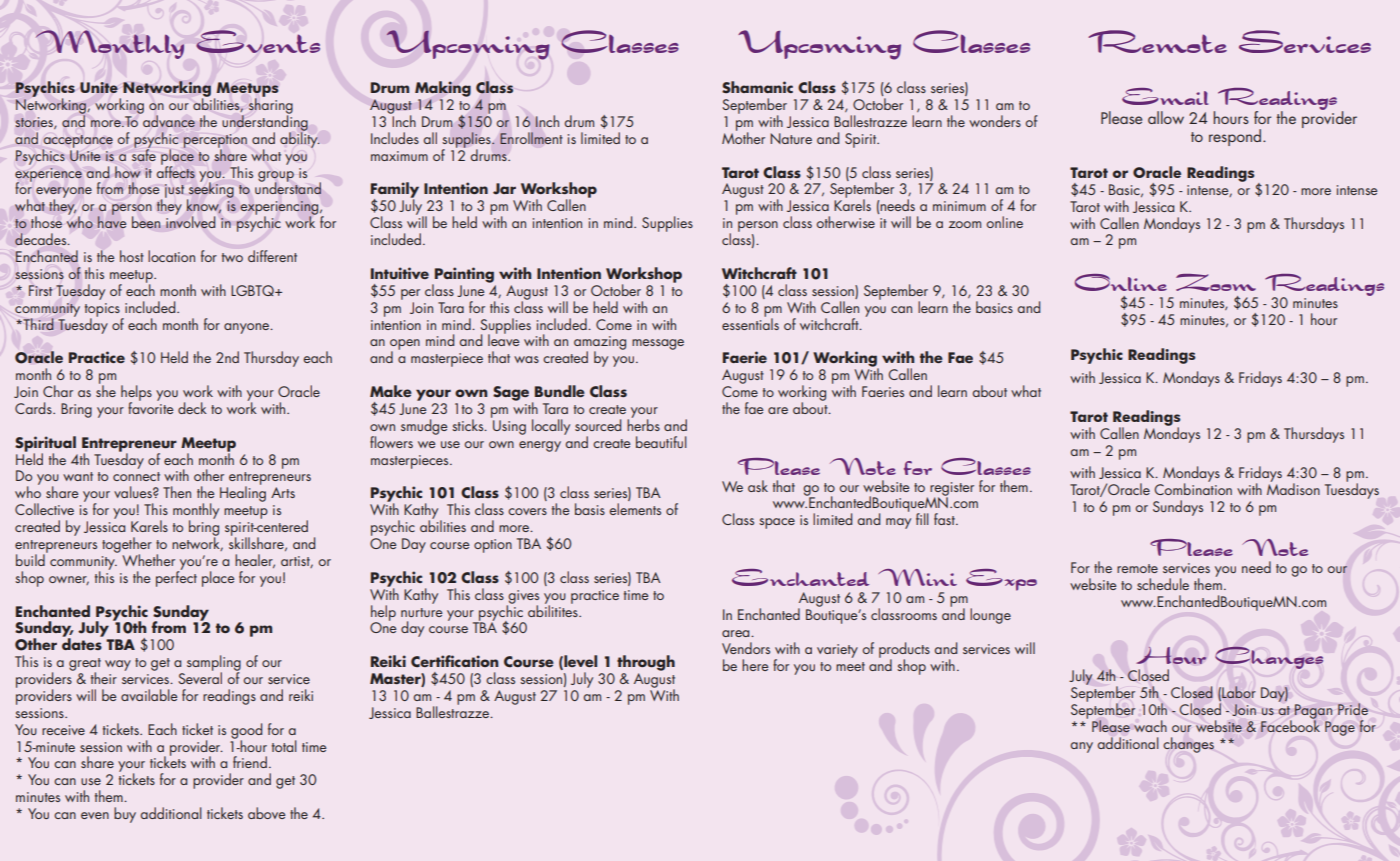  Describe the element at coordinates (757, 87) in the page. I see `Shamanic` at that location.
